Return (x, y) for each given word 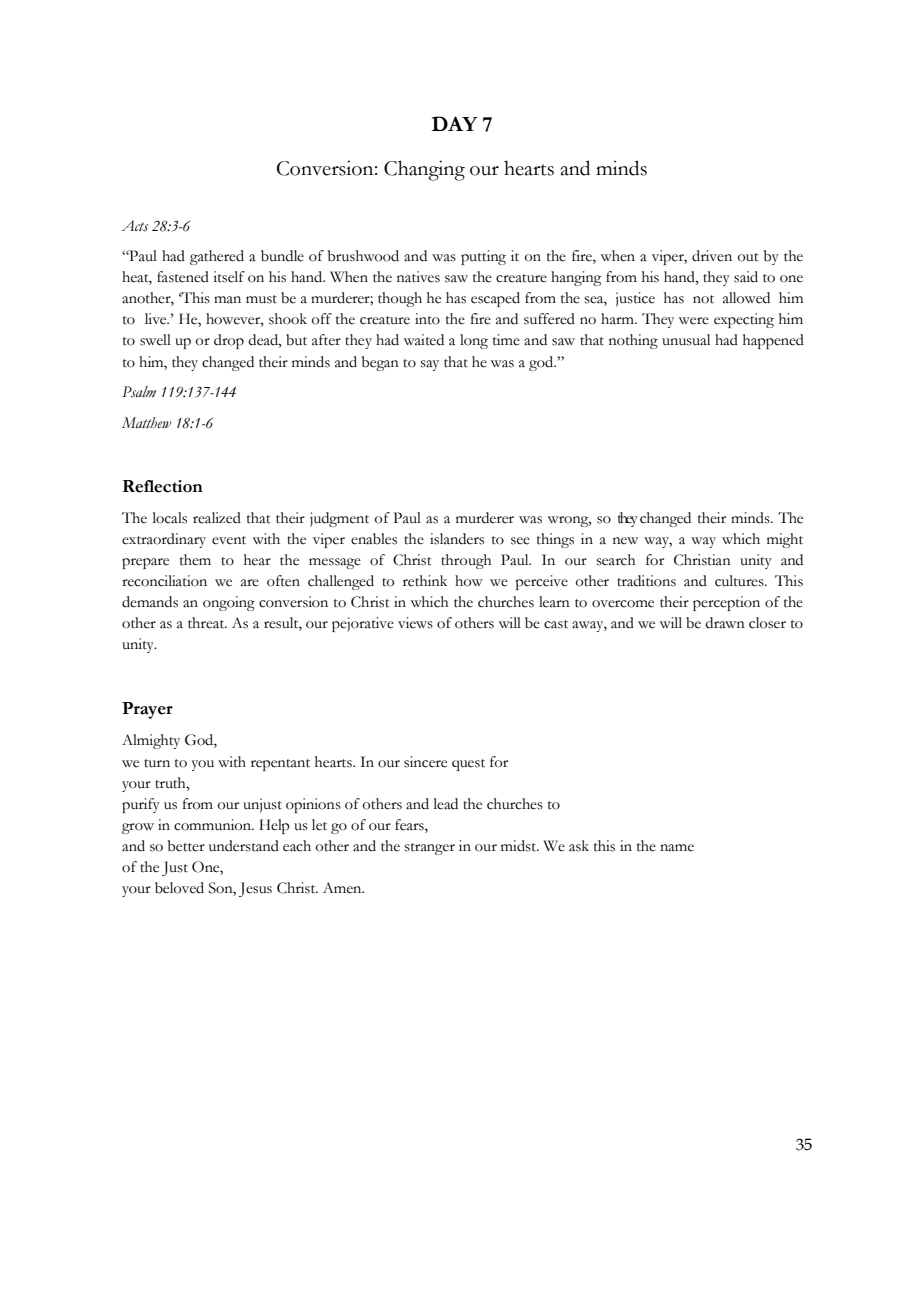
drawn (725, 623)
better (186, 846)
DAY (455, 123)
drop (229, 341)
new (625, 541)
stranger (430, 849)
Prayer (147, 710)
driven (712, 256)
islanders (457, 539)
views (415, 623)
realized (217, 518)
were (694, 321)
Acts (135, 226)
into (427, 319)
